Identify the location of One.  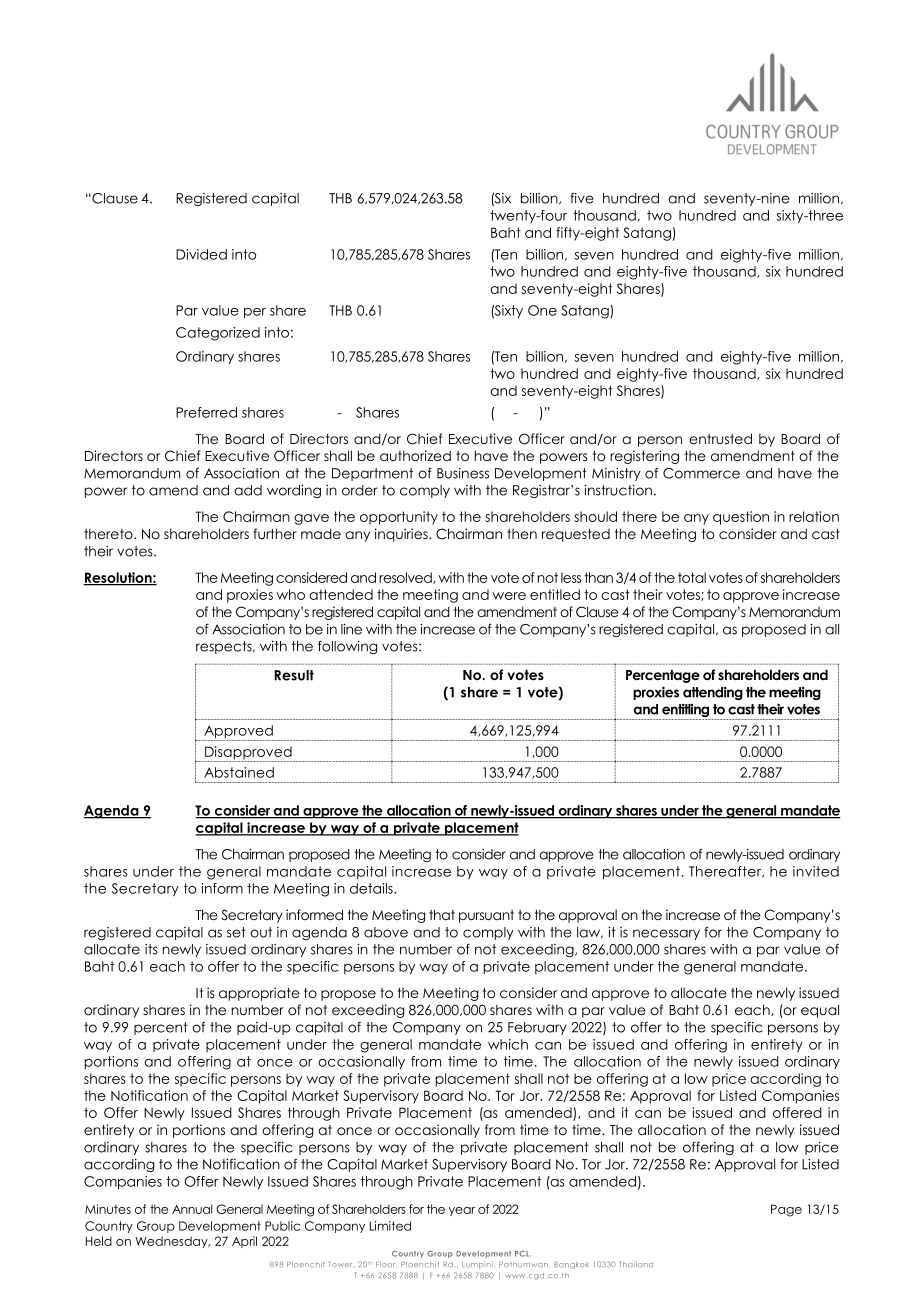
(542, 310).
